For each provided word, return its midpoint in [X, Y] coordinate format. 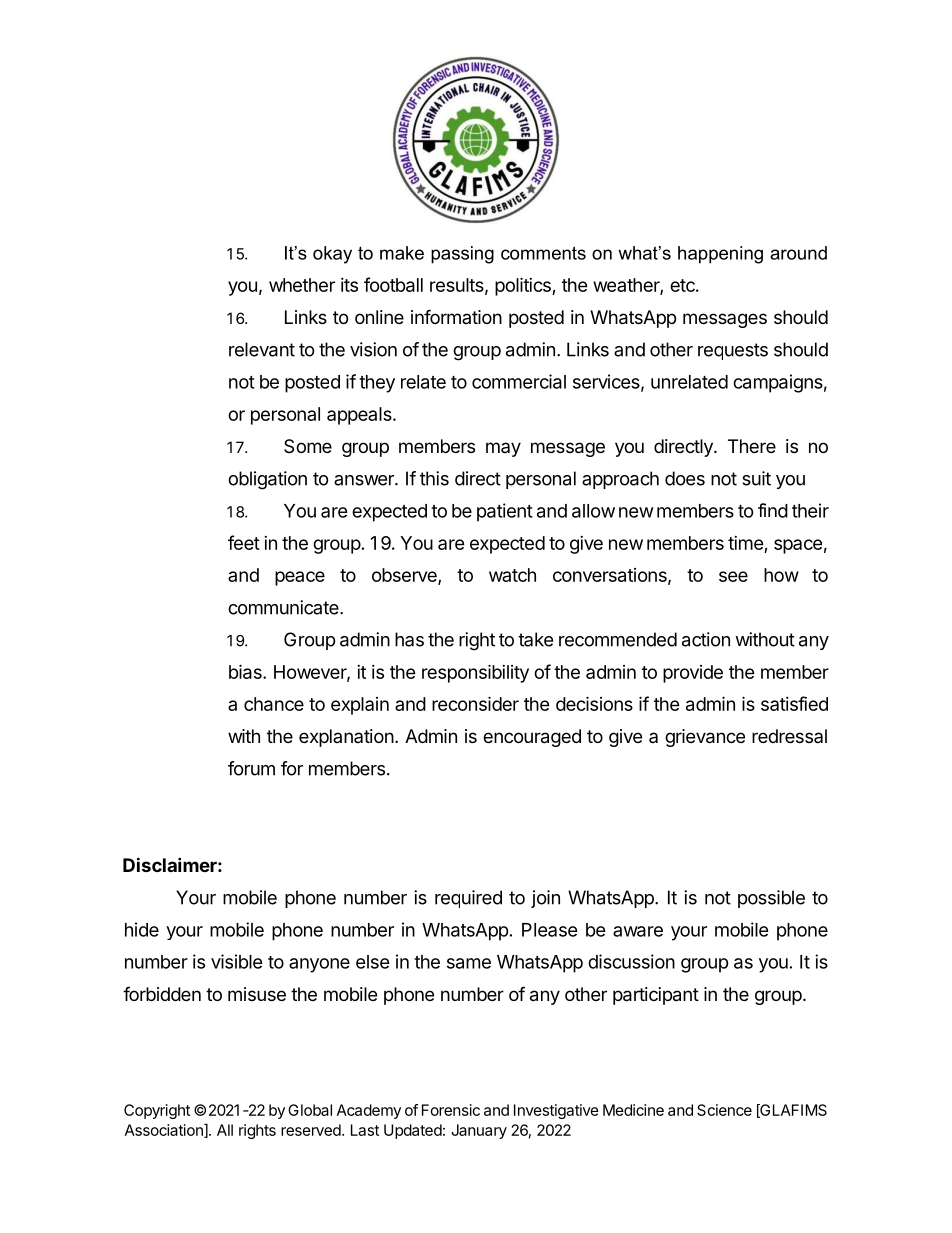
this [434, 478]
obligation [267, 480]
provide [693, 674]
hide [142, 929]
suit [756, 478]
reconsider [475, 703]
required [468, 899]
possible [771, 899]
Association [165, 1131]
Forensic [451, 1110]
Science [724, 1110]
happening [720, 255]
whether [302, 285]
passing [462, 255]
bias [246, 671]
